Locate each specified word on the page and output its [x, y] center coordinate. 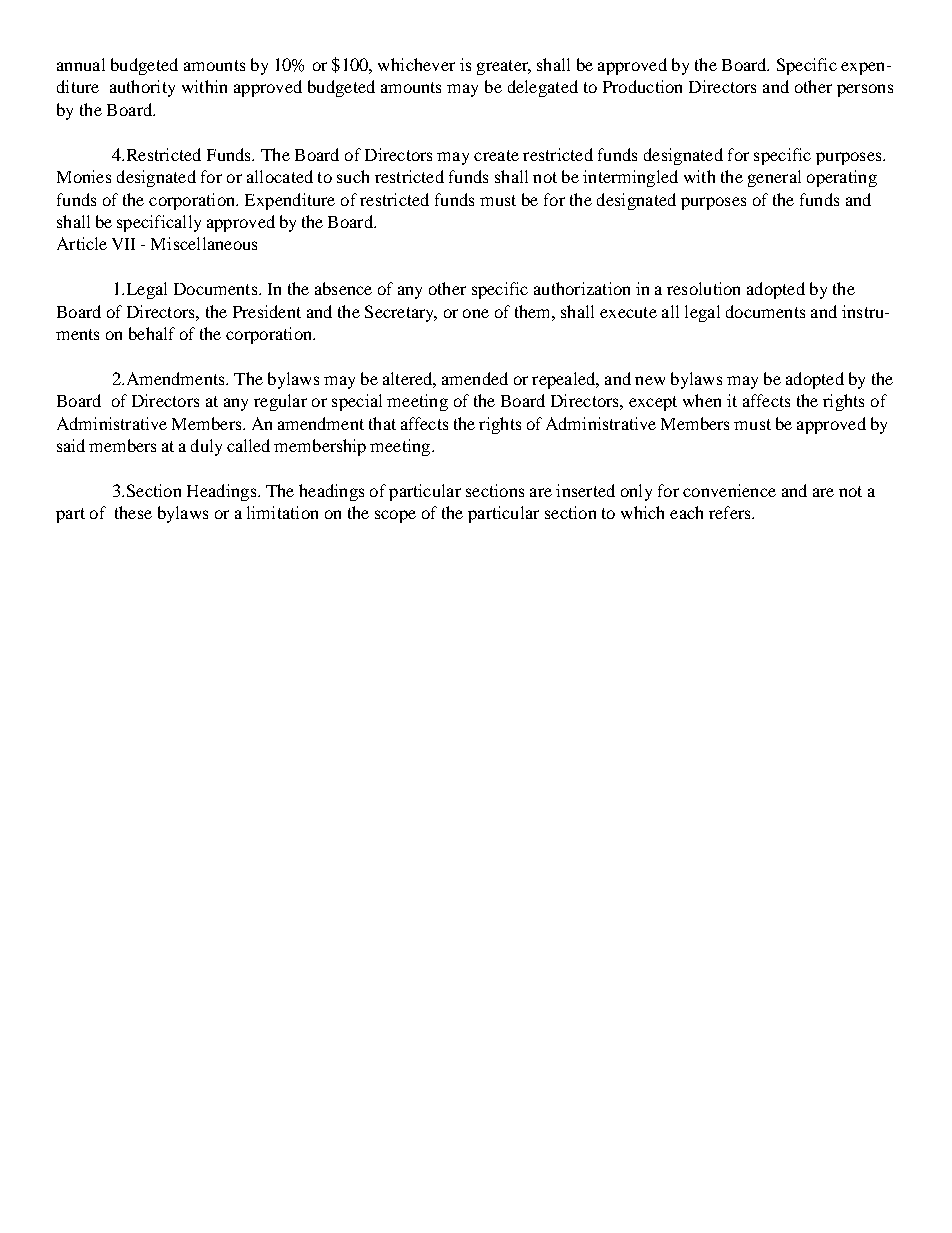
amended [475, 378]
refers [731, 512]
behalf [152, 333]
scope [395, 516]
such [353, 176]
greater [504, 67]
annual [81, 64]
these [133, 512]
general [774, 178]
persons [865, 90]
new [650, 380]
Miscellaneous [204, 243]
